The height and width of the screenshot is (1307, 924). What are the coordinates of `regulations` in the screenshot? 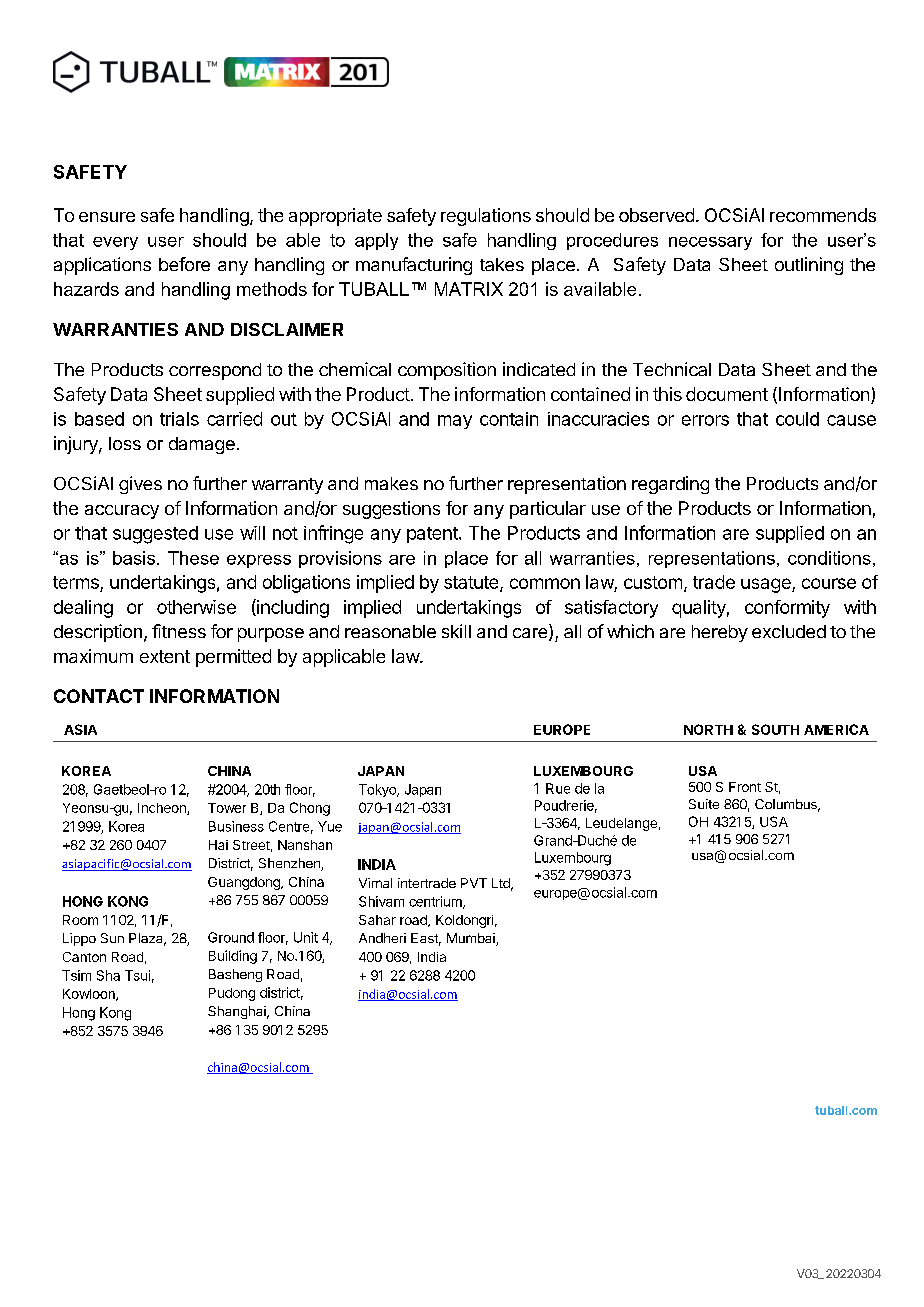 It's located at (486, 217).
